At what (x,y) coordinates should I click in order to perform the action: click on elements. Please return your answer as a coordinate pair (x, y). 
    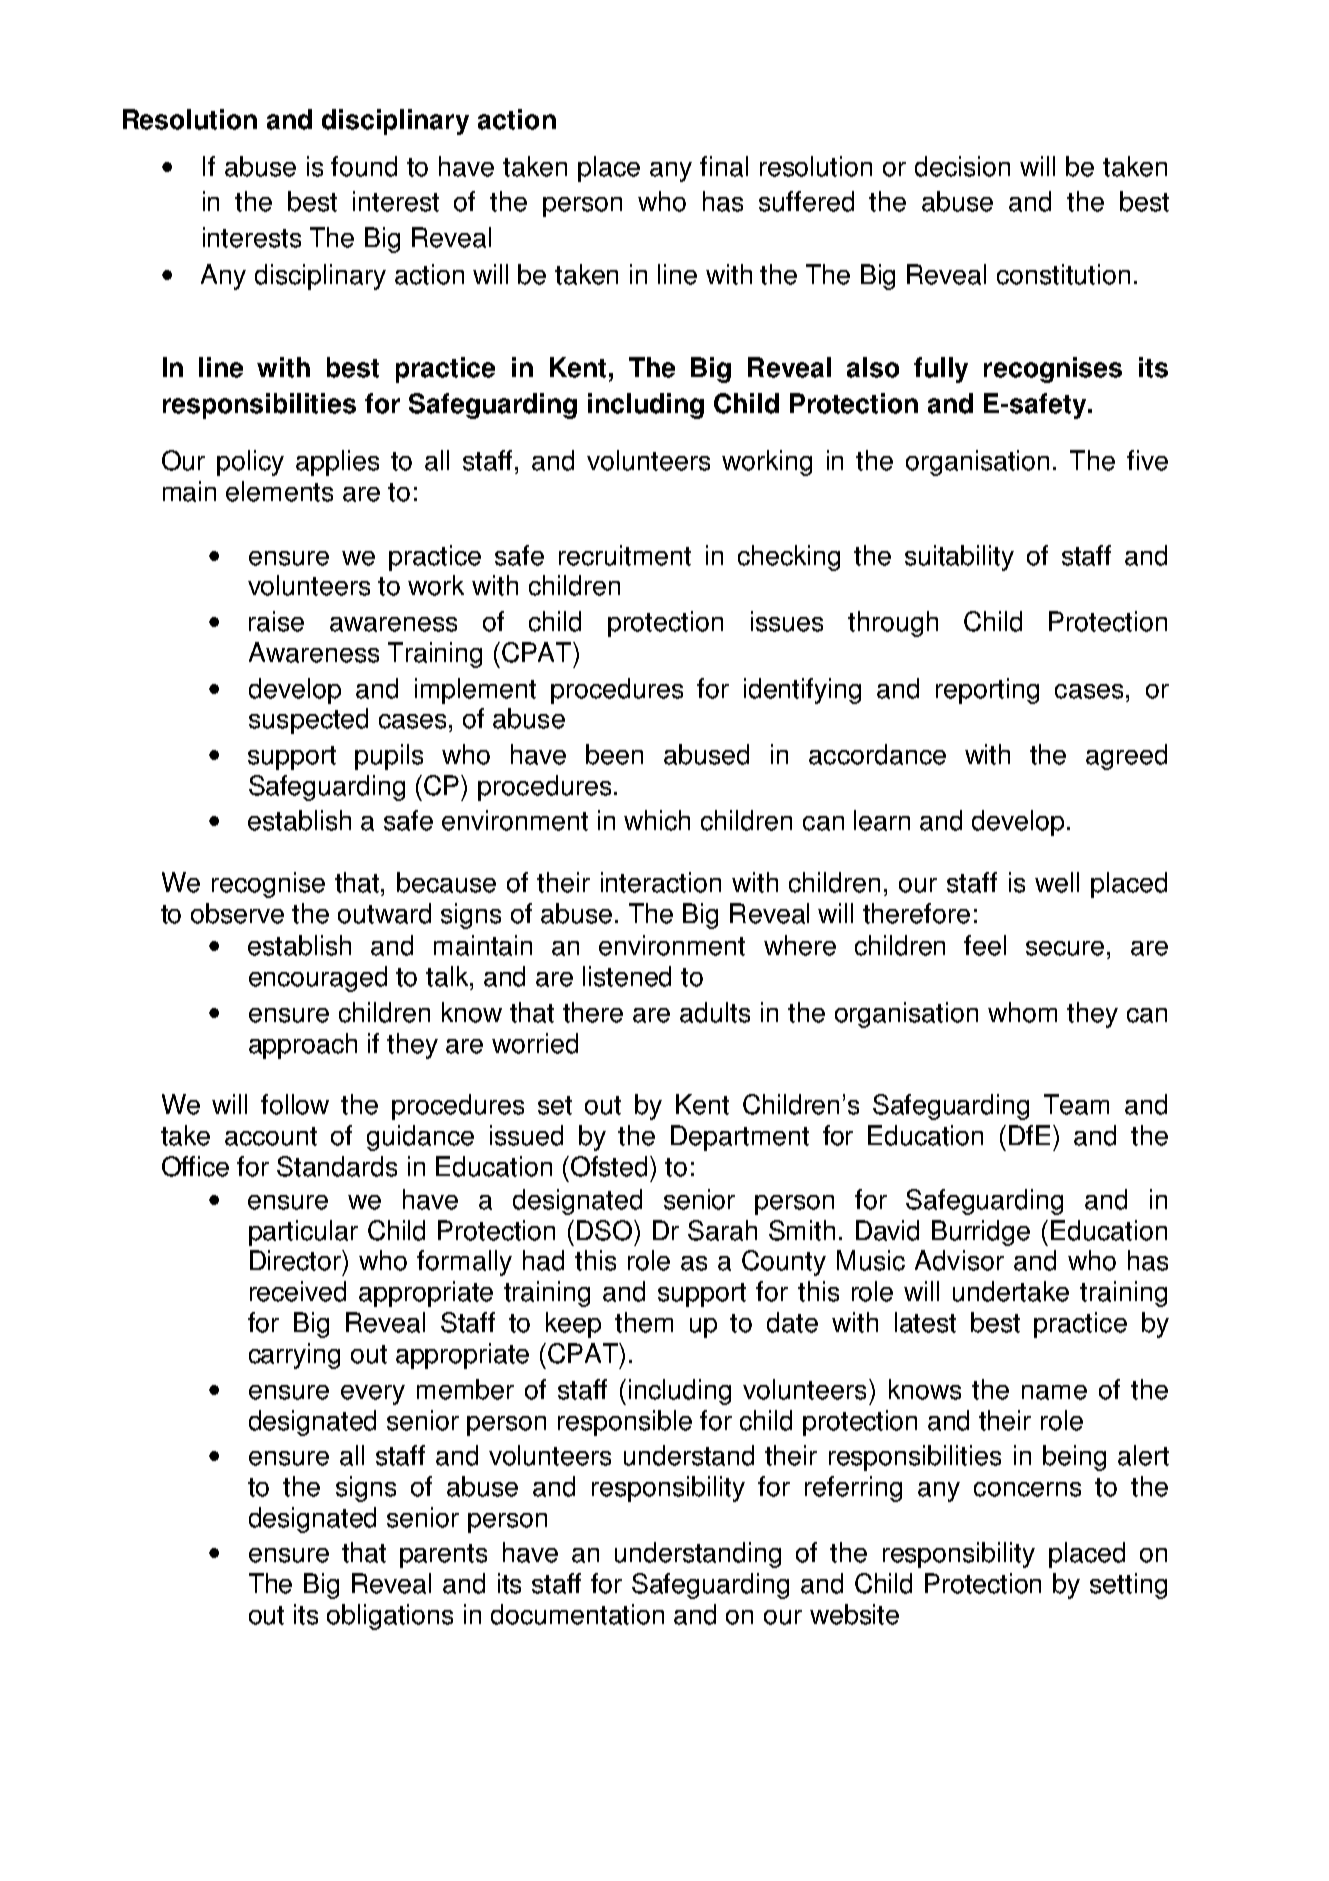
    Looking at the image, I should click on (279, 491).
